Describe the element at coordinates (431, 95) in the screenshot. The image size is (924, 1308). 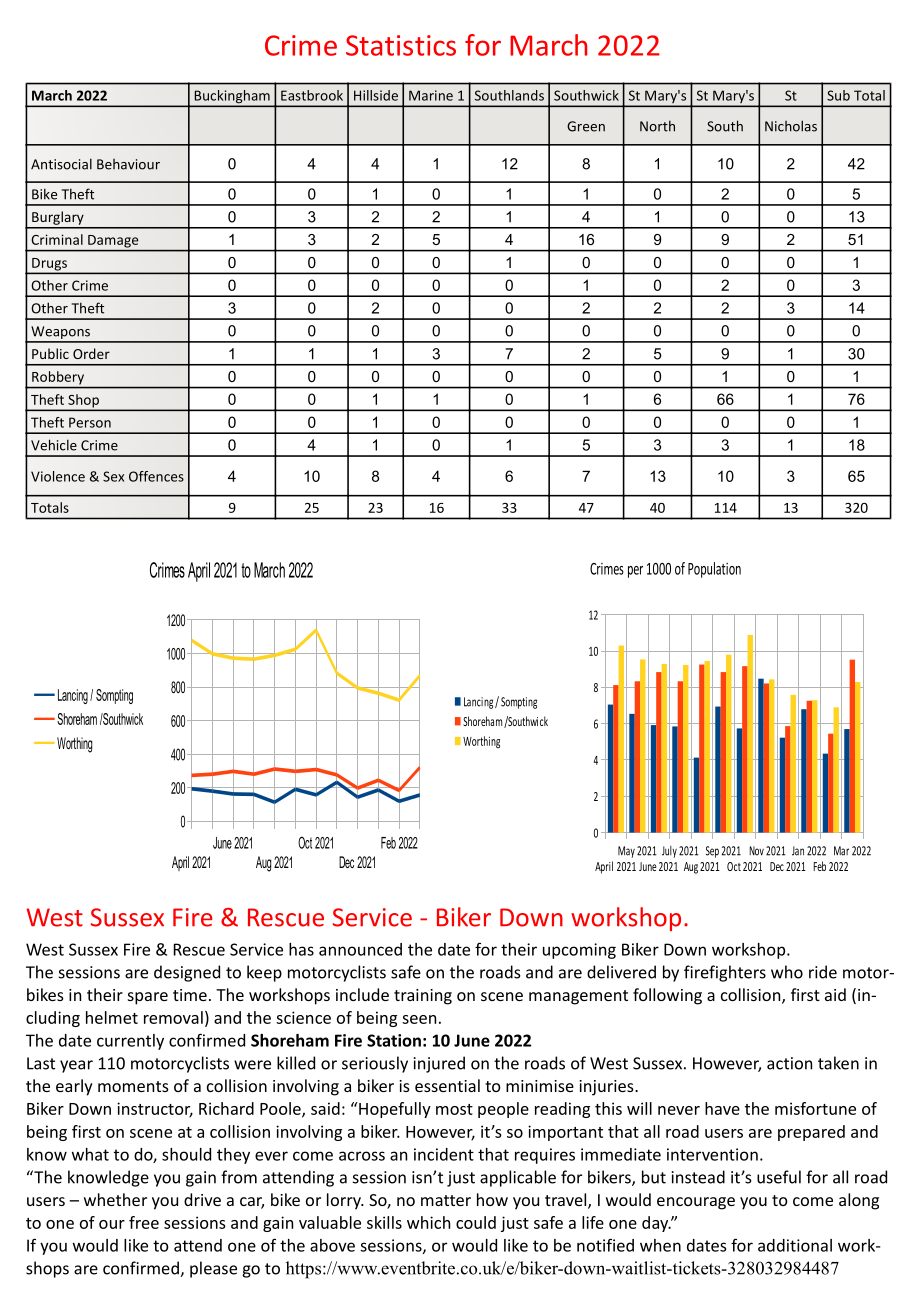
I see `Marine` at that location.
